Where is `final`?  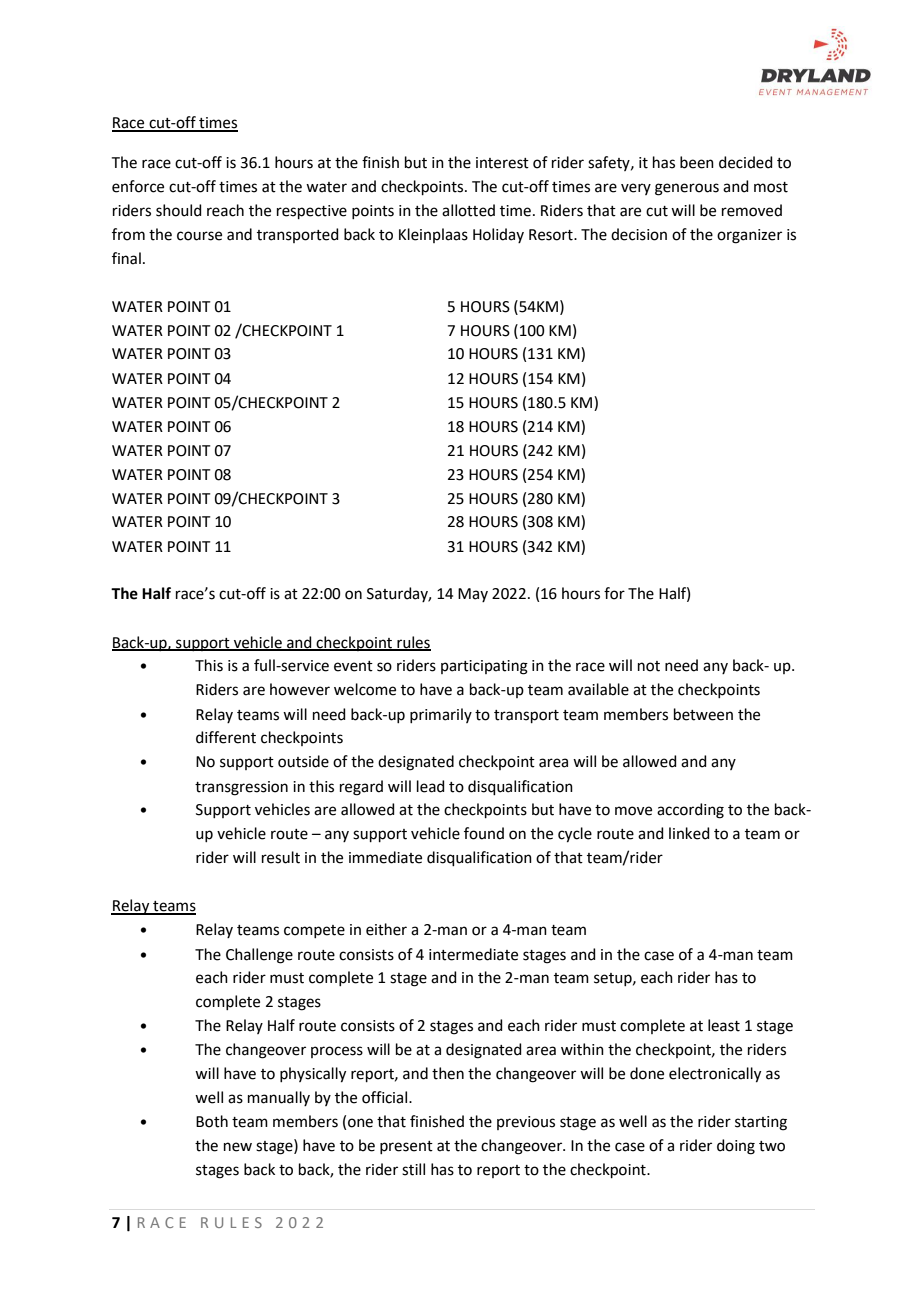
final is located at coordinates (126, 258).
